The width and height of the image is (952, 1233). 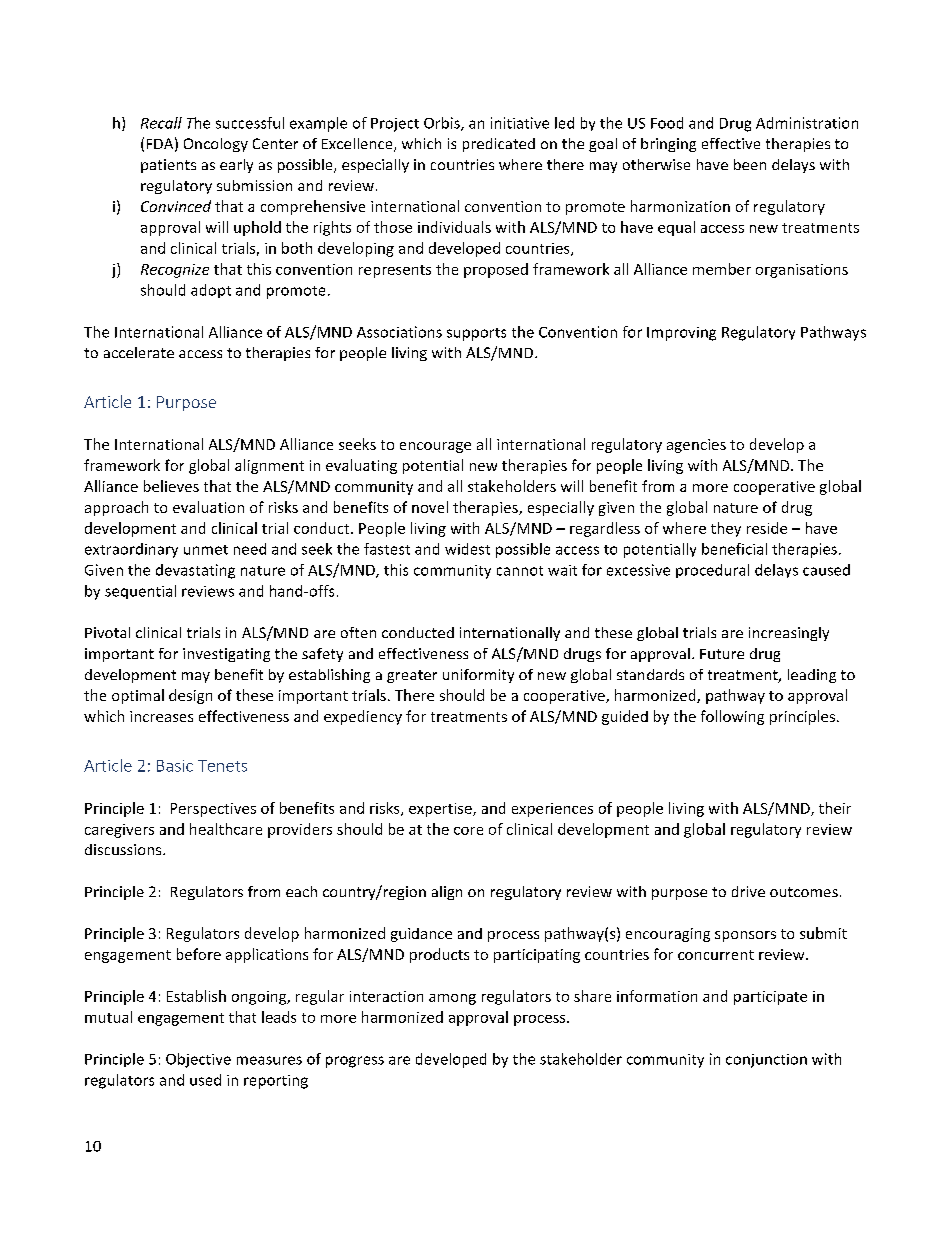 I want to click on conjunction, so click(x=766, y=1061).
